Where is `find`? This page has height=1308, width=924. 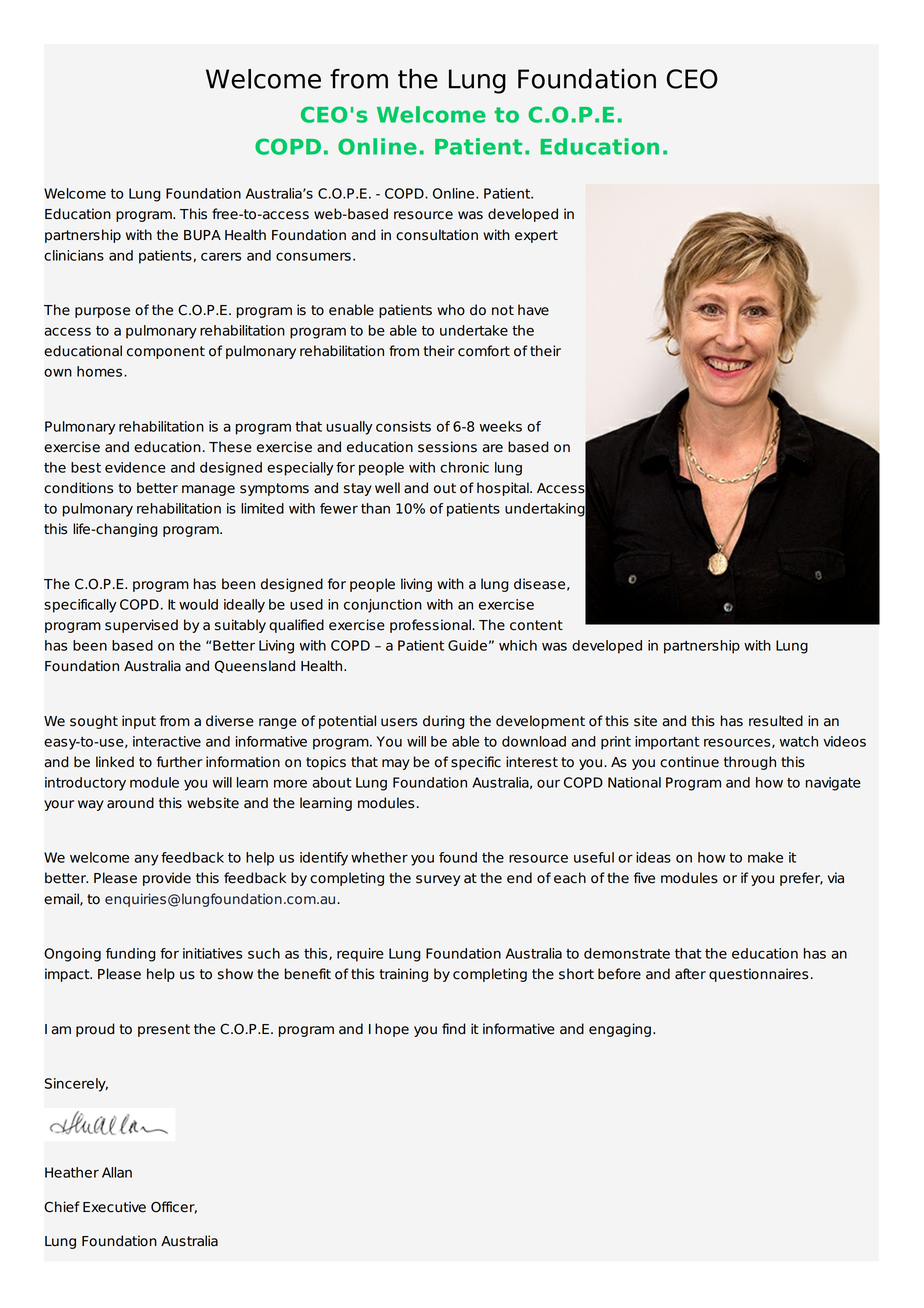
find is located at coordinates (454, 1029).
